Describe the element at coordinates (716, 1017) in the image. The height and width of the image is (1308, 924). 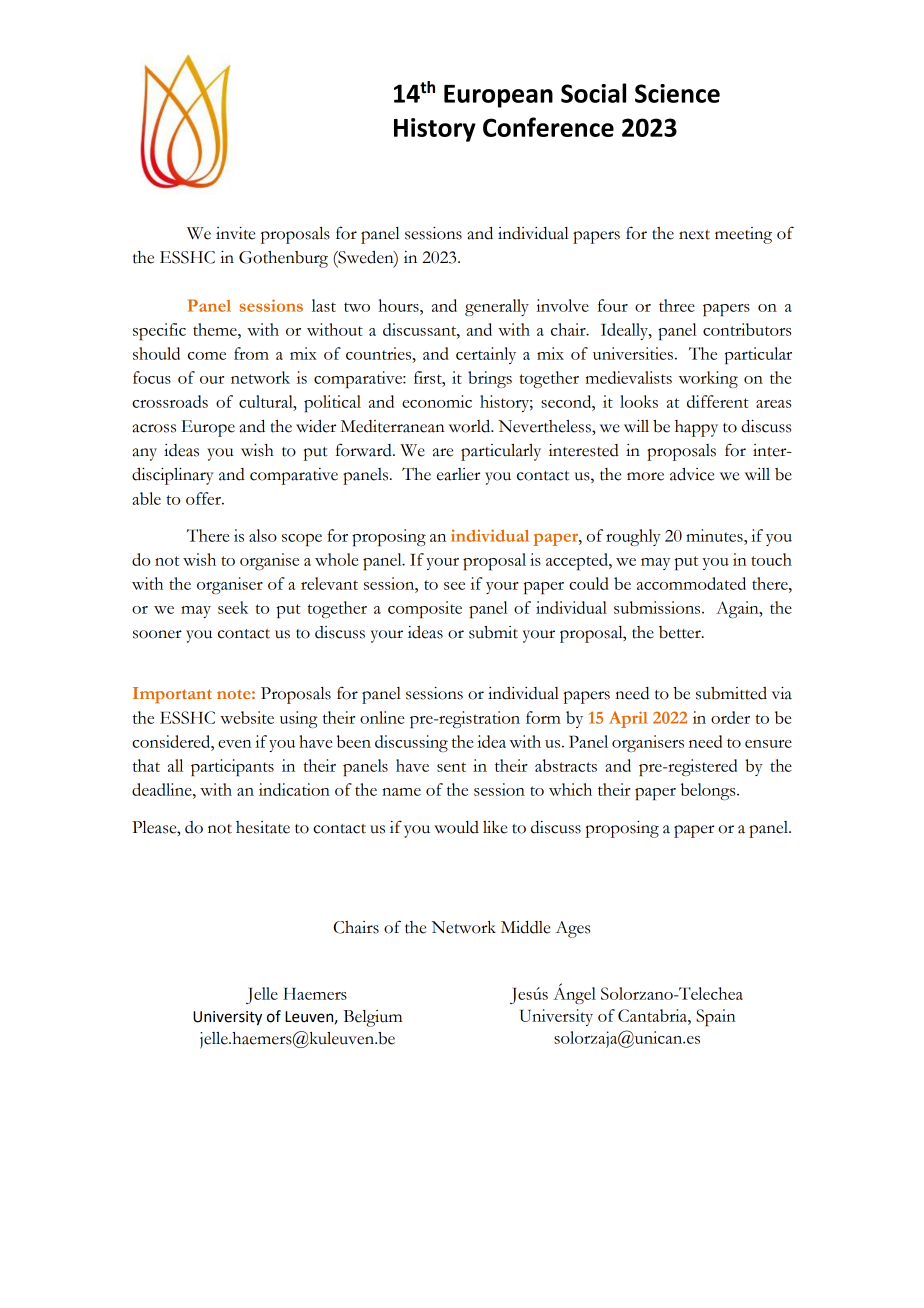
I see `Spain` at that location.
